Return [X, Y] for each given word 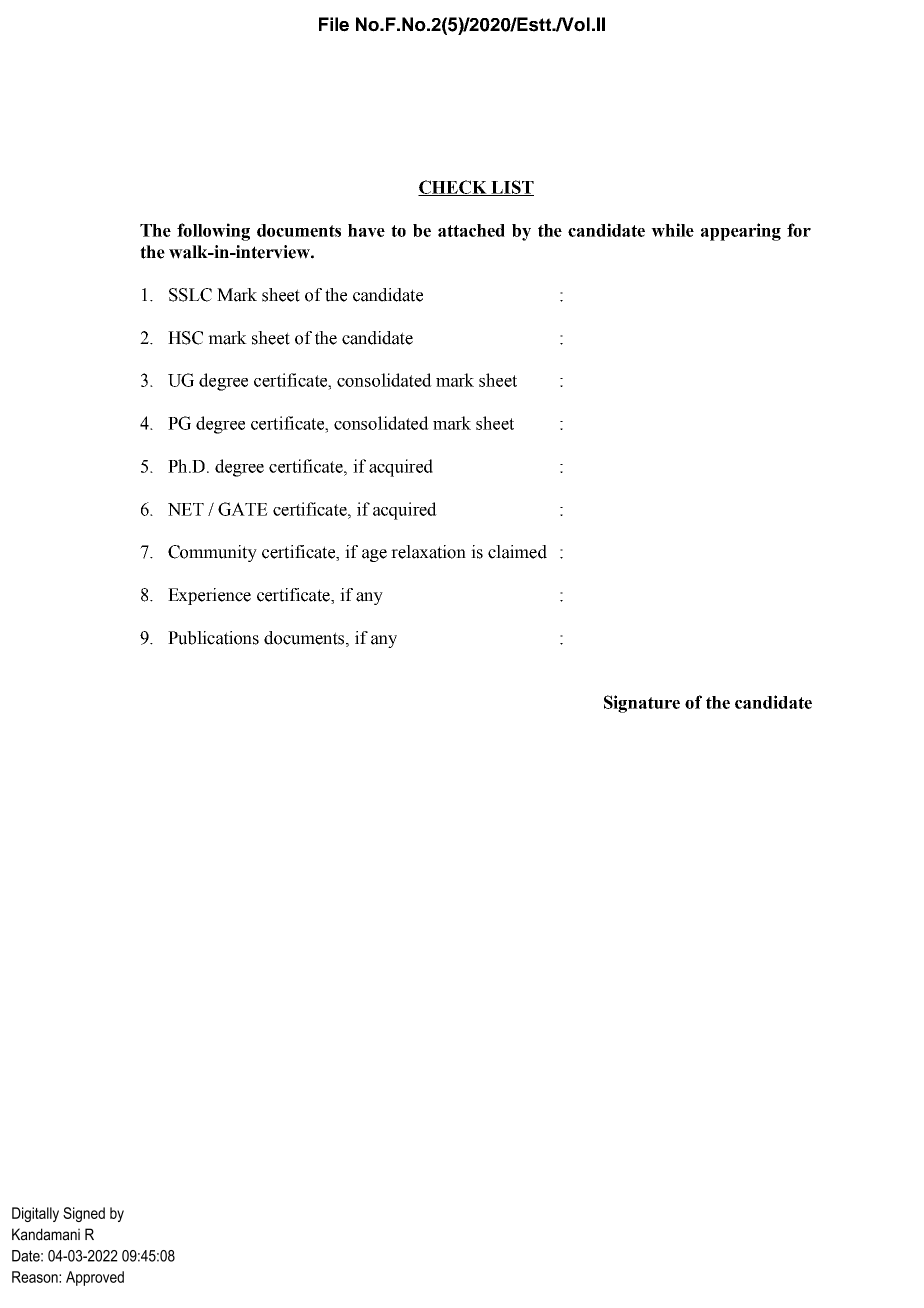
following [213, 232]
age [374, 555]
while [672, 230]
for [799, 230]
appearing [741, 232]
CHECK [453, 188]
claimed [517, 552]
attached [471, 230]
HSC [185, 338]
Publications [213, 638]
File [334, 24]
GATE [243, 509]
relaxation [428, 552]
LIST [511, 188]
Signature [642, 704]
